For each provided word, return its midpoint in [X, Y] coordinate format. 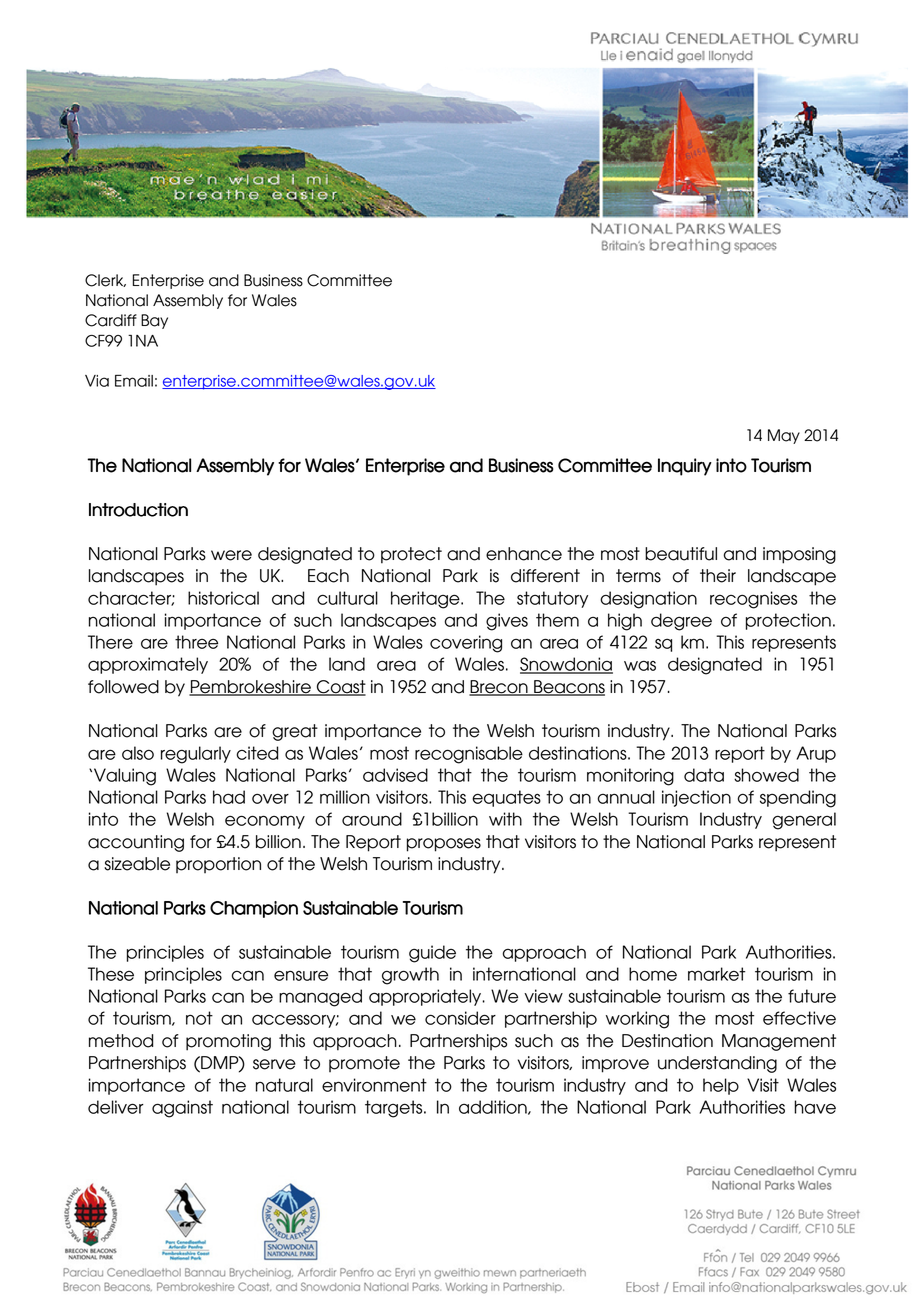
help [721, 1086]
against [182, 1109]
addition [494, 1107]
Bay [154, 321]
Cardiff [111, 320]
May [784, 436]
